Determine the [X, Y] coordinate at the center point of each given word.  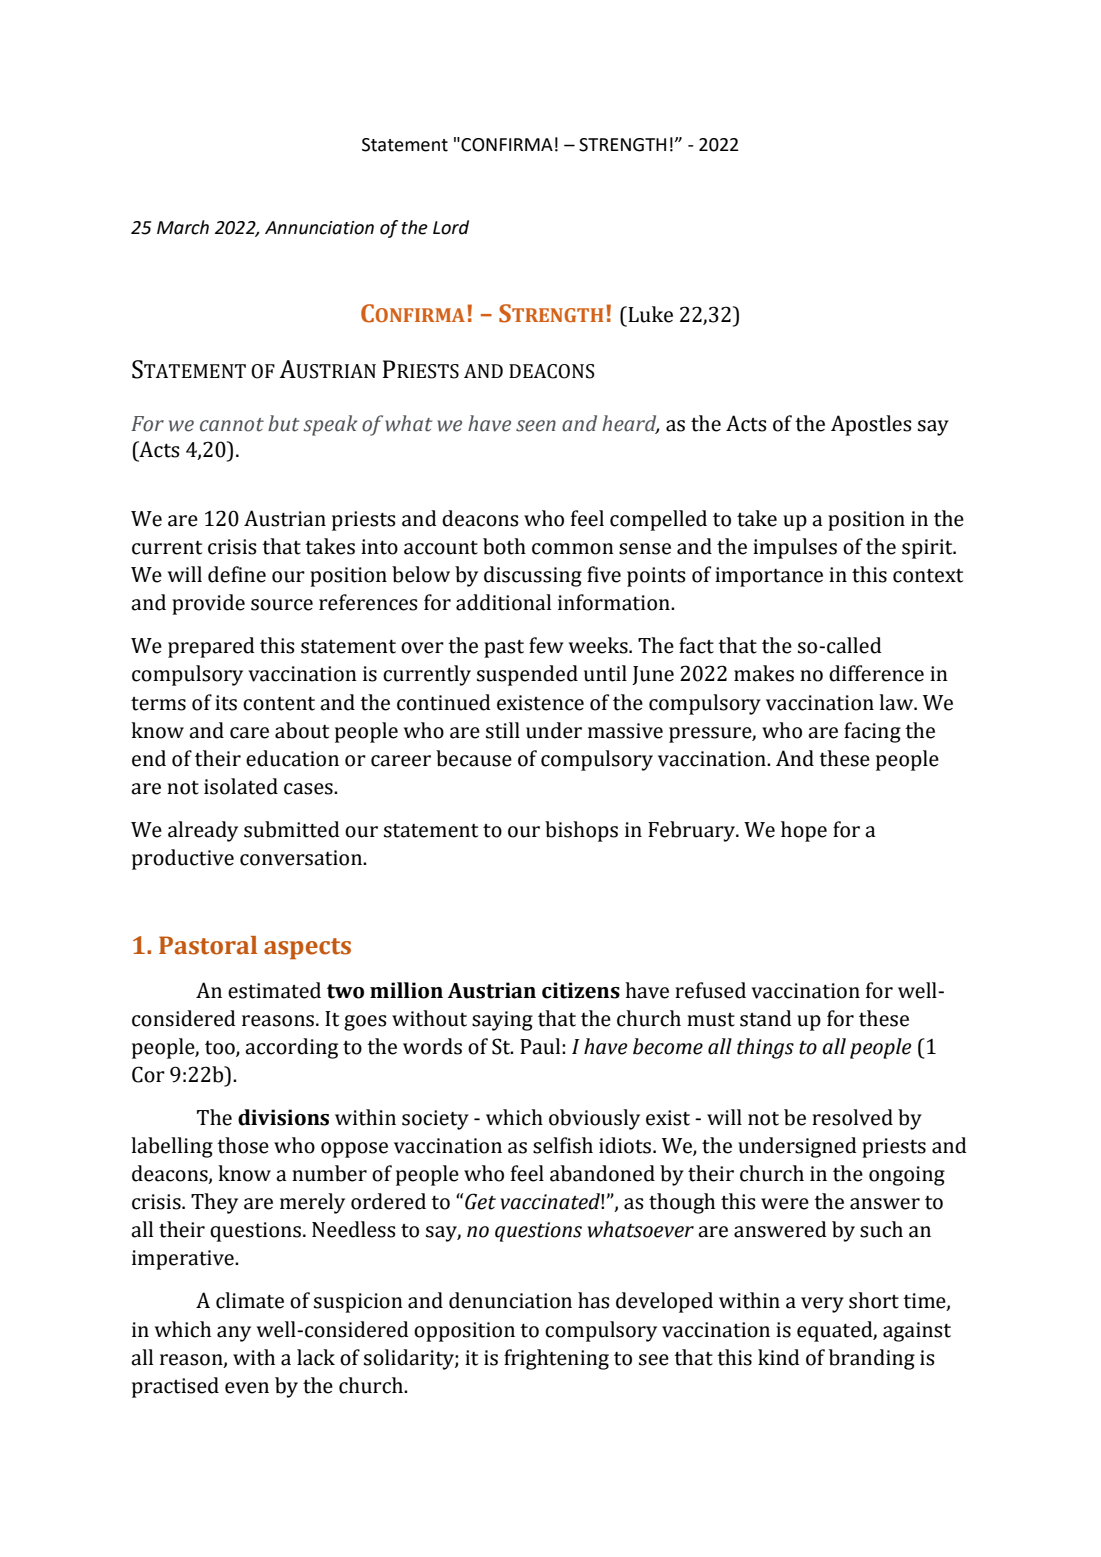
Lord [451, 227]
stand [766, 1018]
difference [876, 673]
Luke [649, 314]
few [546, 645]
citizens [581, 990]
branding [872, 1359]
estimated [274, 990]
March [183, 227]
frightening [556, 1359]
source [282, 605]
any [234, 1334]
